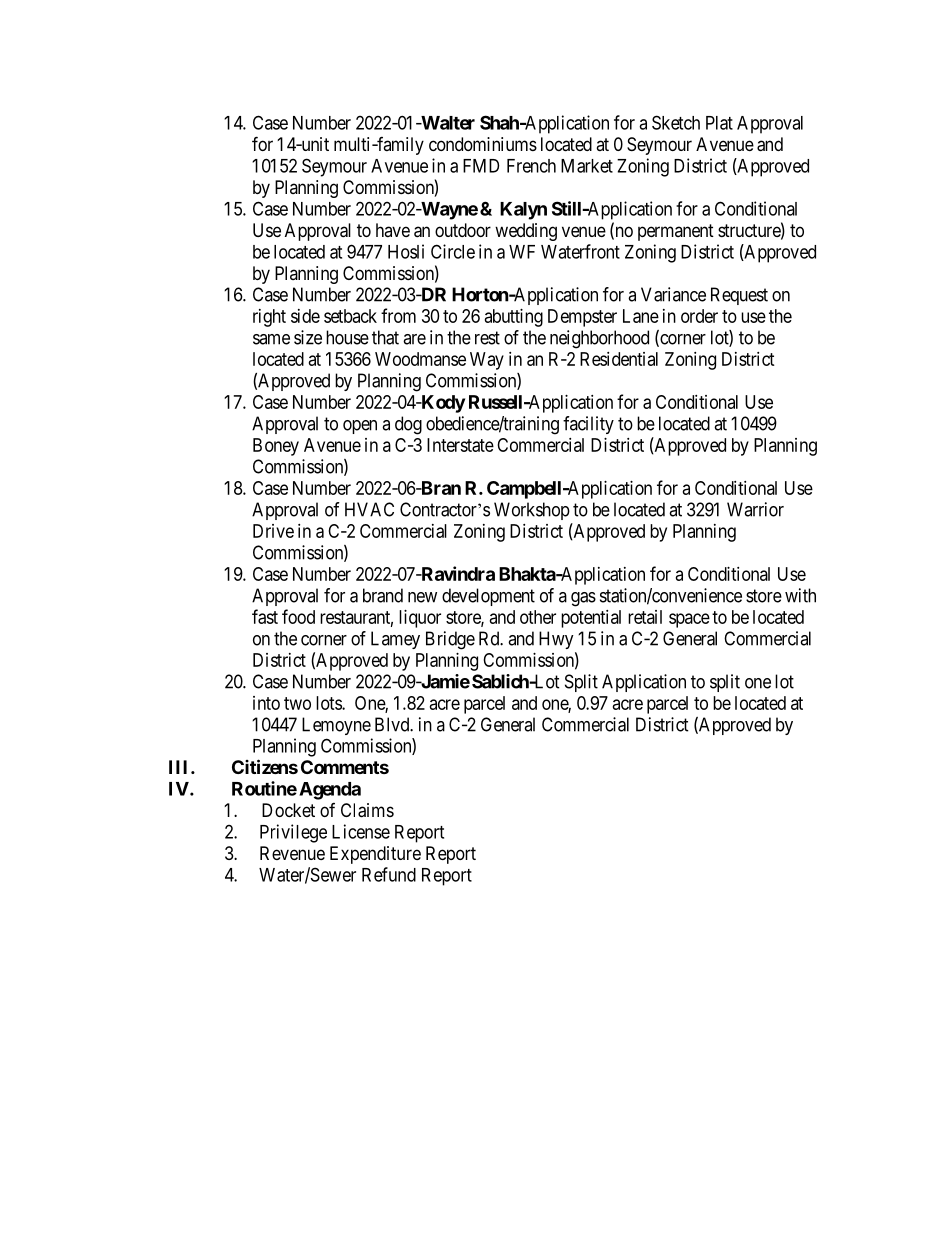  What do you see at coordinates (514, 318) in the screenshot?
I see `abutting` at bounding box center [514, 318].
